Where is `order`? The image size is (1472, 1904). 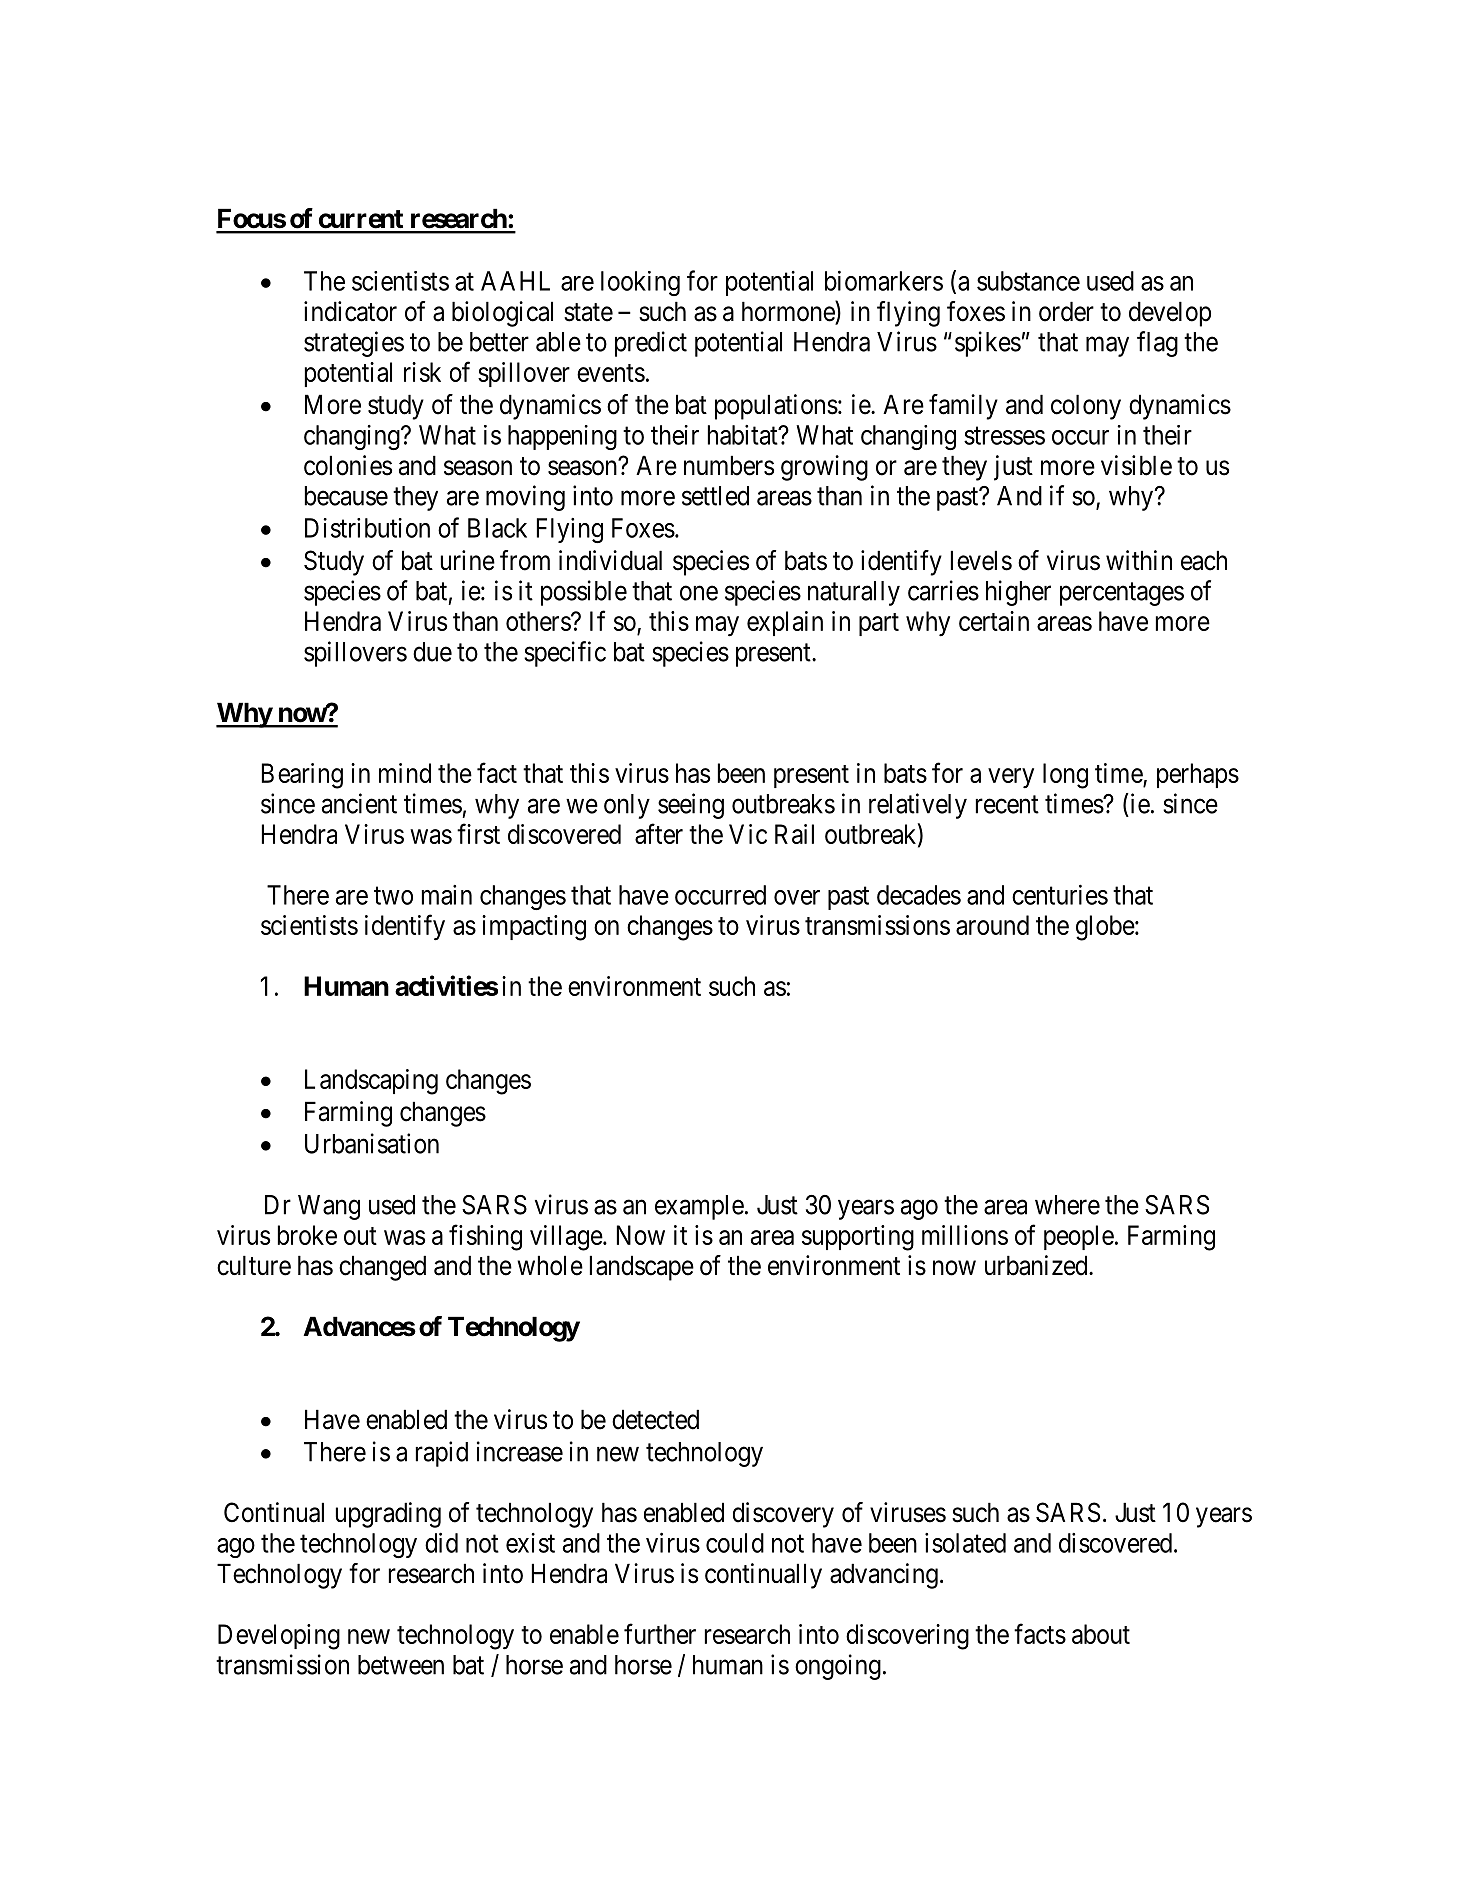 order is located at coordinates (1066, 311).
